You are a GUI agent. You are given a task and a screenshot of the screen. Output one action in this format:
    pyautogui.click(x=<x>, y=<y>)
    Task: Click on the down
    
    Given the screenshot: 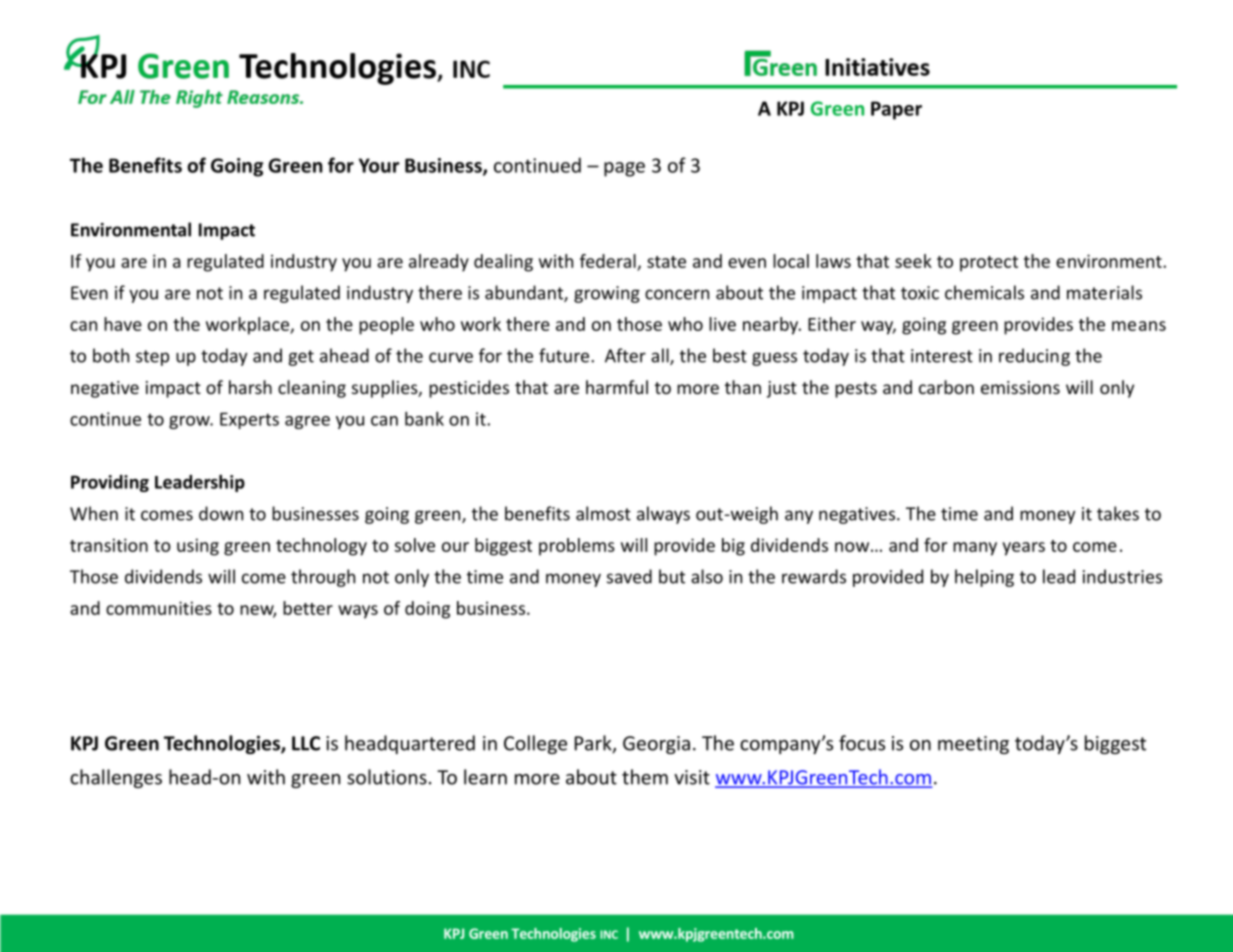 What is the action you would take?
    pyautogui.click(x=221, y=513)
